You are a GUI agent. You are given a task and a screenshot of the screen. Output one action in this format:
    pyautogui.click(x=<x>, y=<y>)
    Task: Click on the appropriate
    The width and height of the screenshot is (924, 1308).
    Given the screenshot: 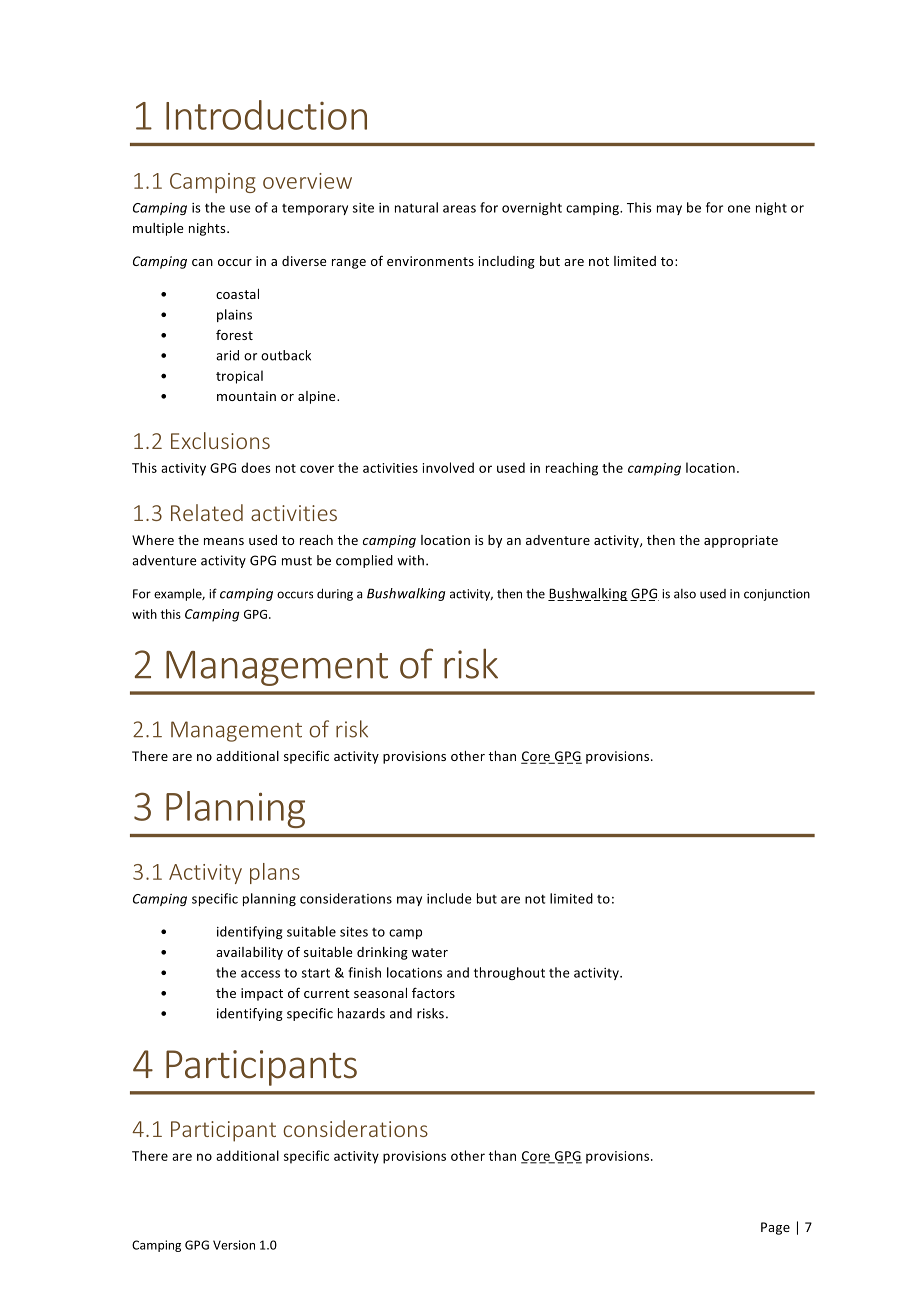 What is the action you would take?
    pyautogui.click(x=741, y=541)
